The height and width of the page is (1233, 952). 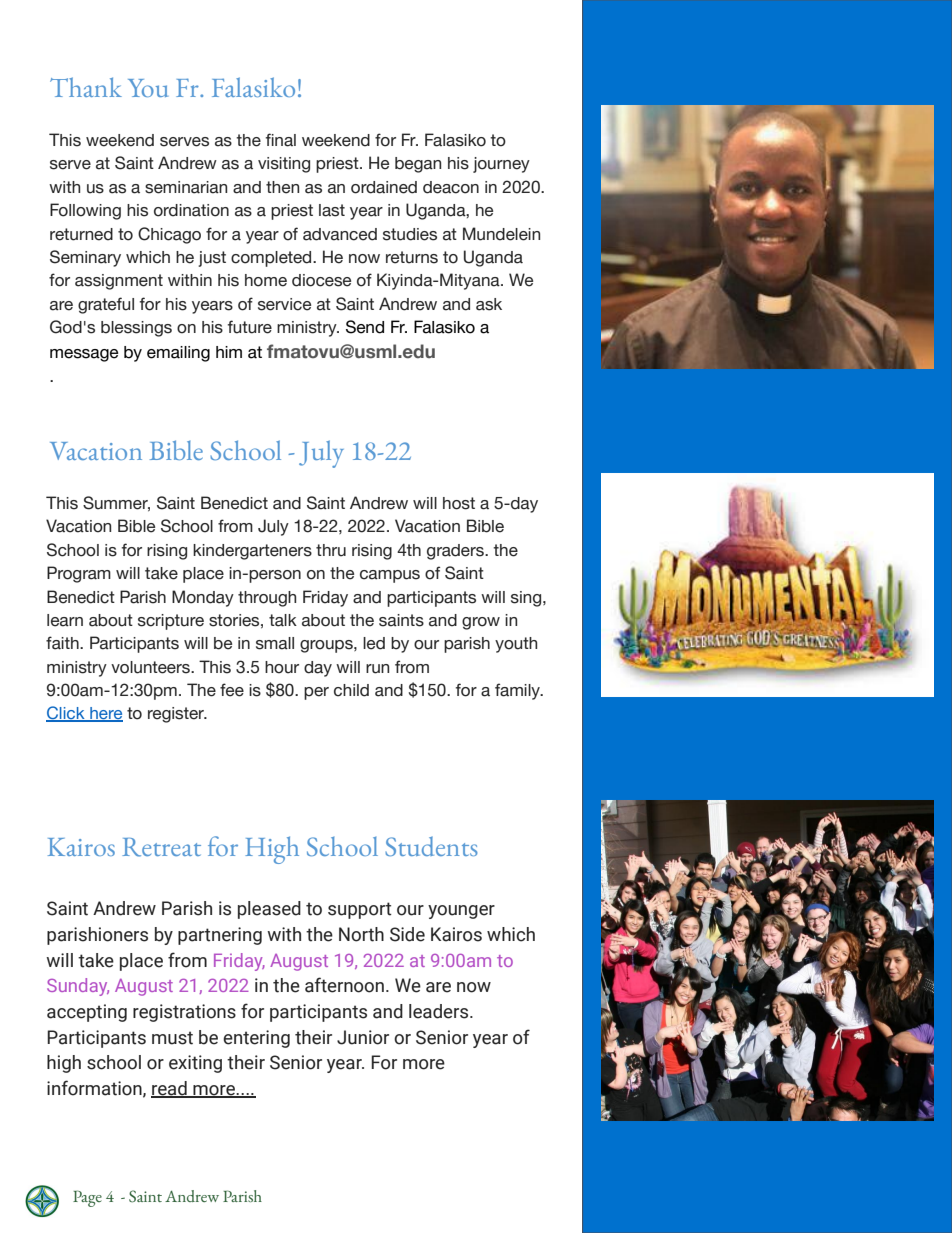 What do you see at coordinates (87, 1198) in the page?
I see `Page` at bounding box center [87, 1198].
